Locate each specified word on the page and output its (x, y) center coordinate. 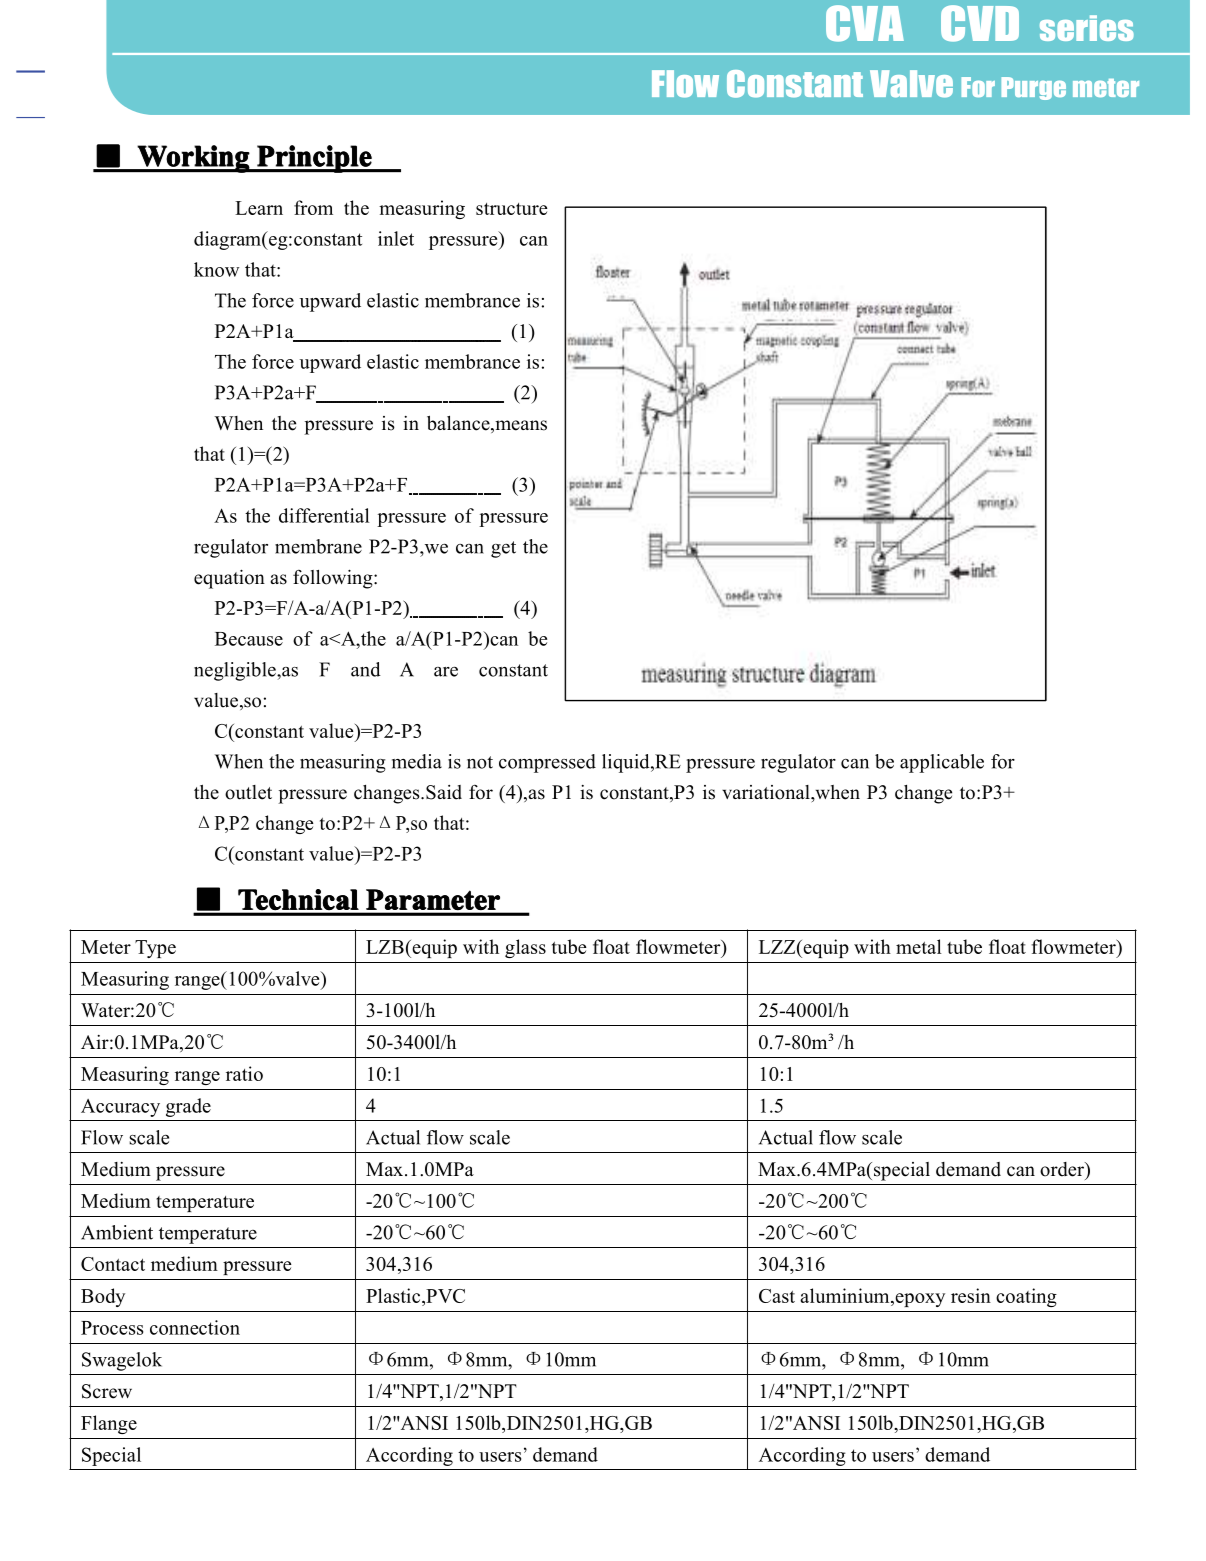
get (503, 549)
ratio (244, 1073)
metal (919, 946)
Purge (1033, 88)
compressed (547, 763)
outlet (248, 792)
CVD (980, 23)
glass (525, 948)
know (216, 269)
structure (512, 209)
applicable (942, 763)
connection (195, 1327)
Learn (259, 208)
